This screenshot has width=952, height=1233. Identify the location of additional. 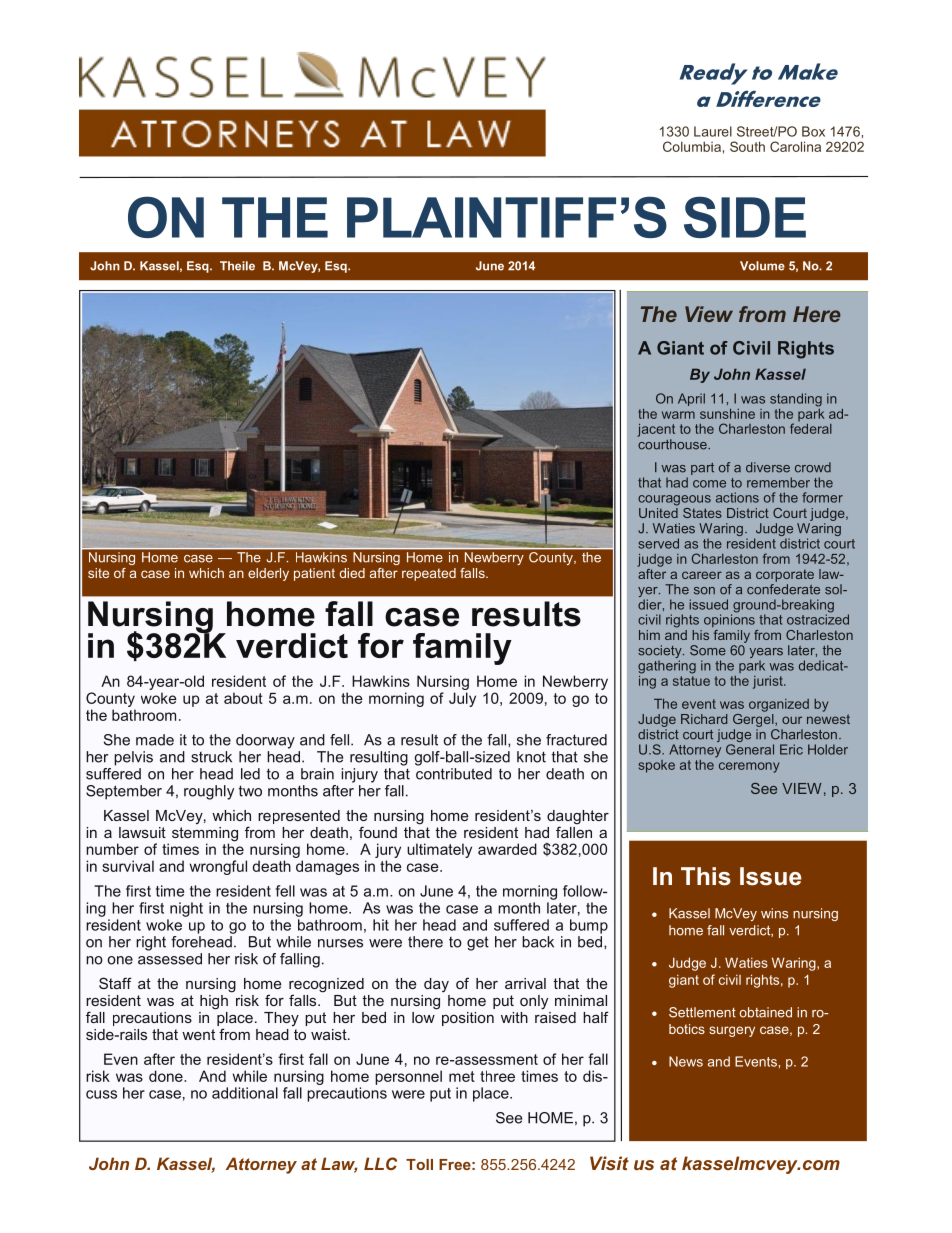
(245, 1093).
